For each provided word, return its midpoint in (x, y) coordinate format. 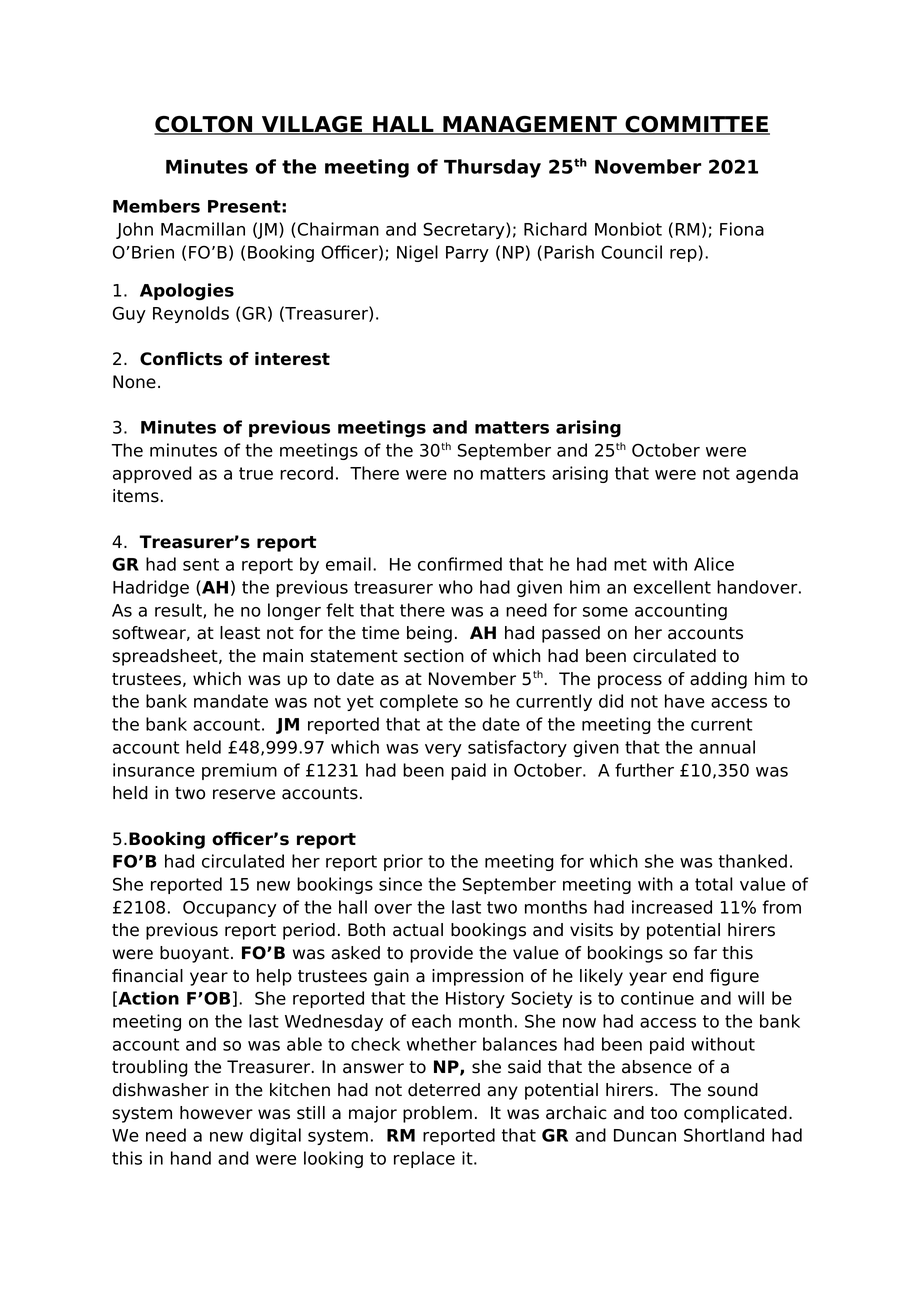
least (240, 633)
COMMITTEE (696, 125)
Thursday (492, 168)
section (434, 656)
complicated (735, 1114)
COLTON (204, 125)
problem (437, 1114)
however (216, 1113)
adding (718, 680)
